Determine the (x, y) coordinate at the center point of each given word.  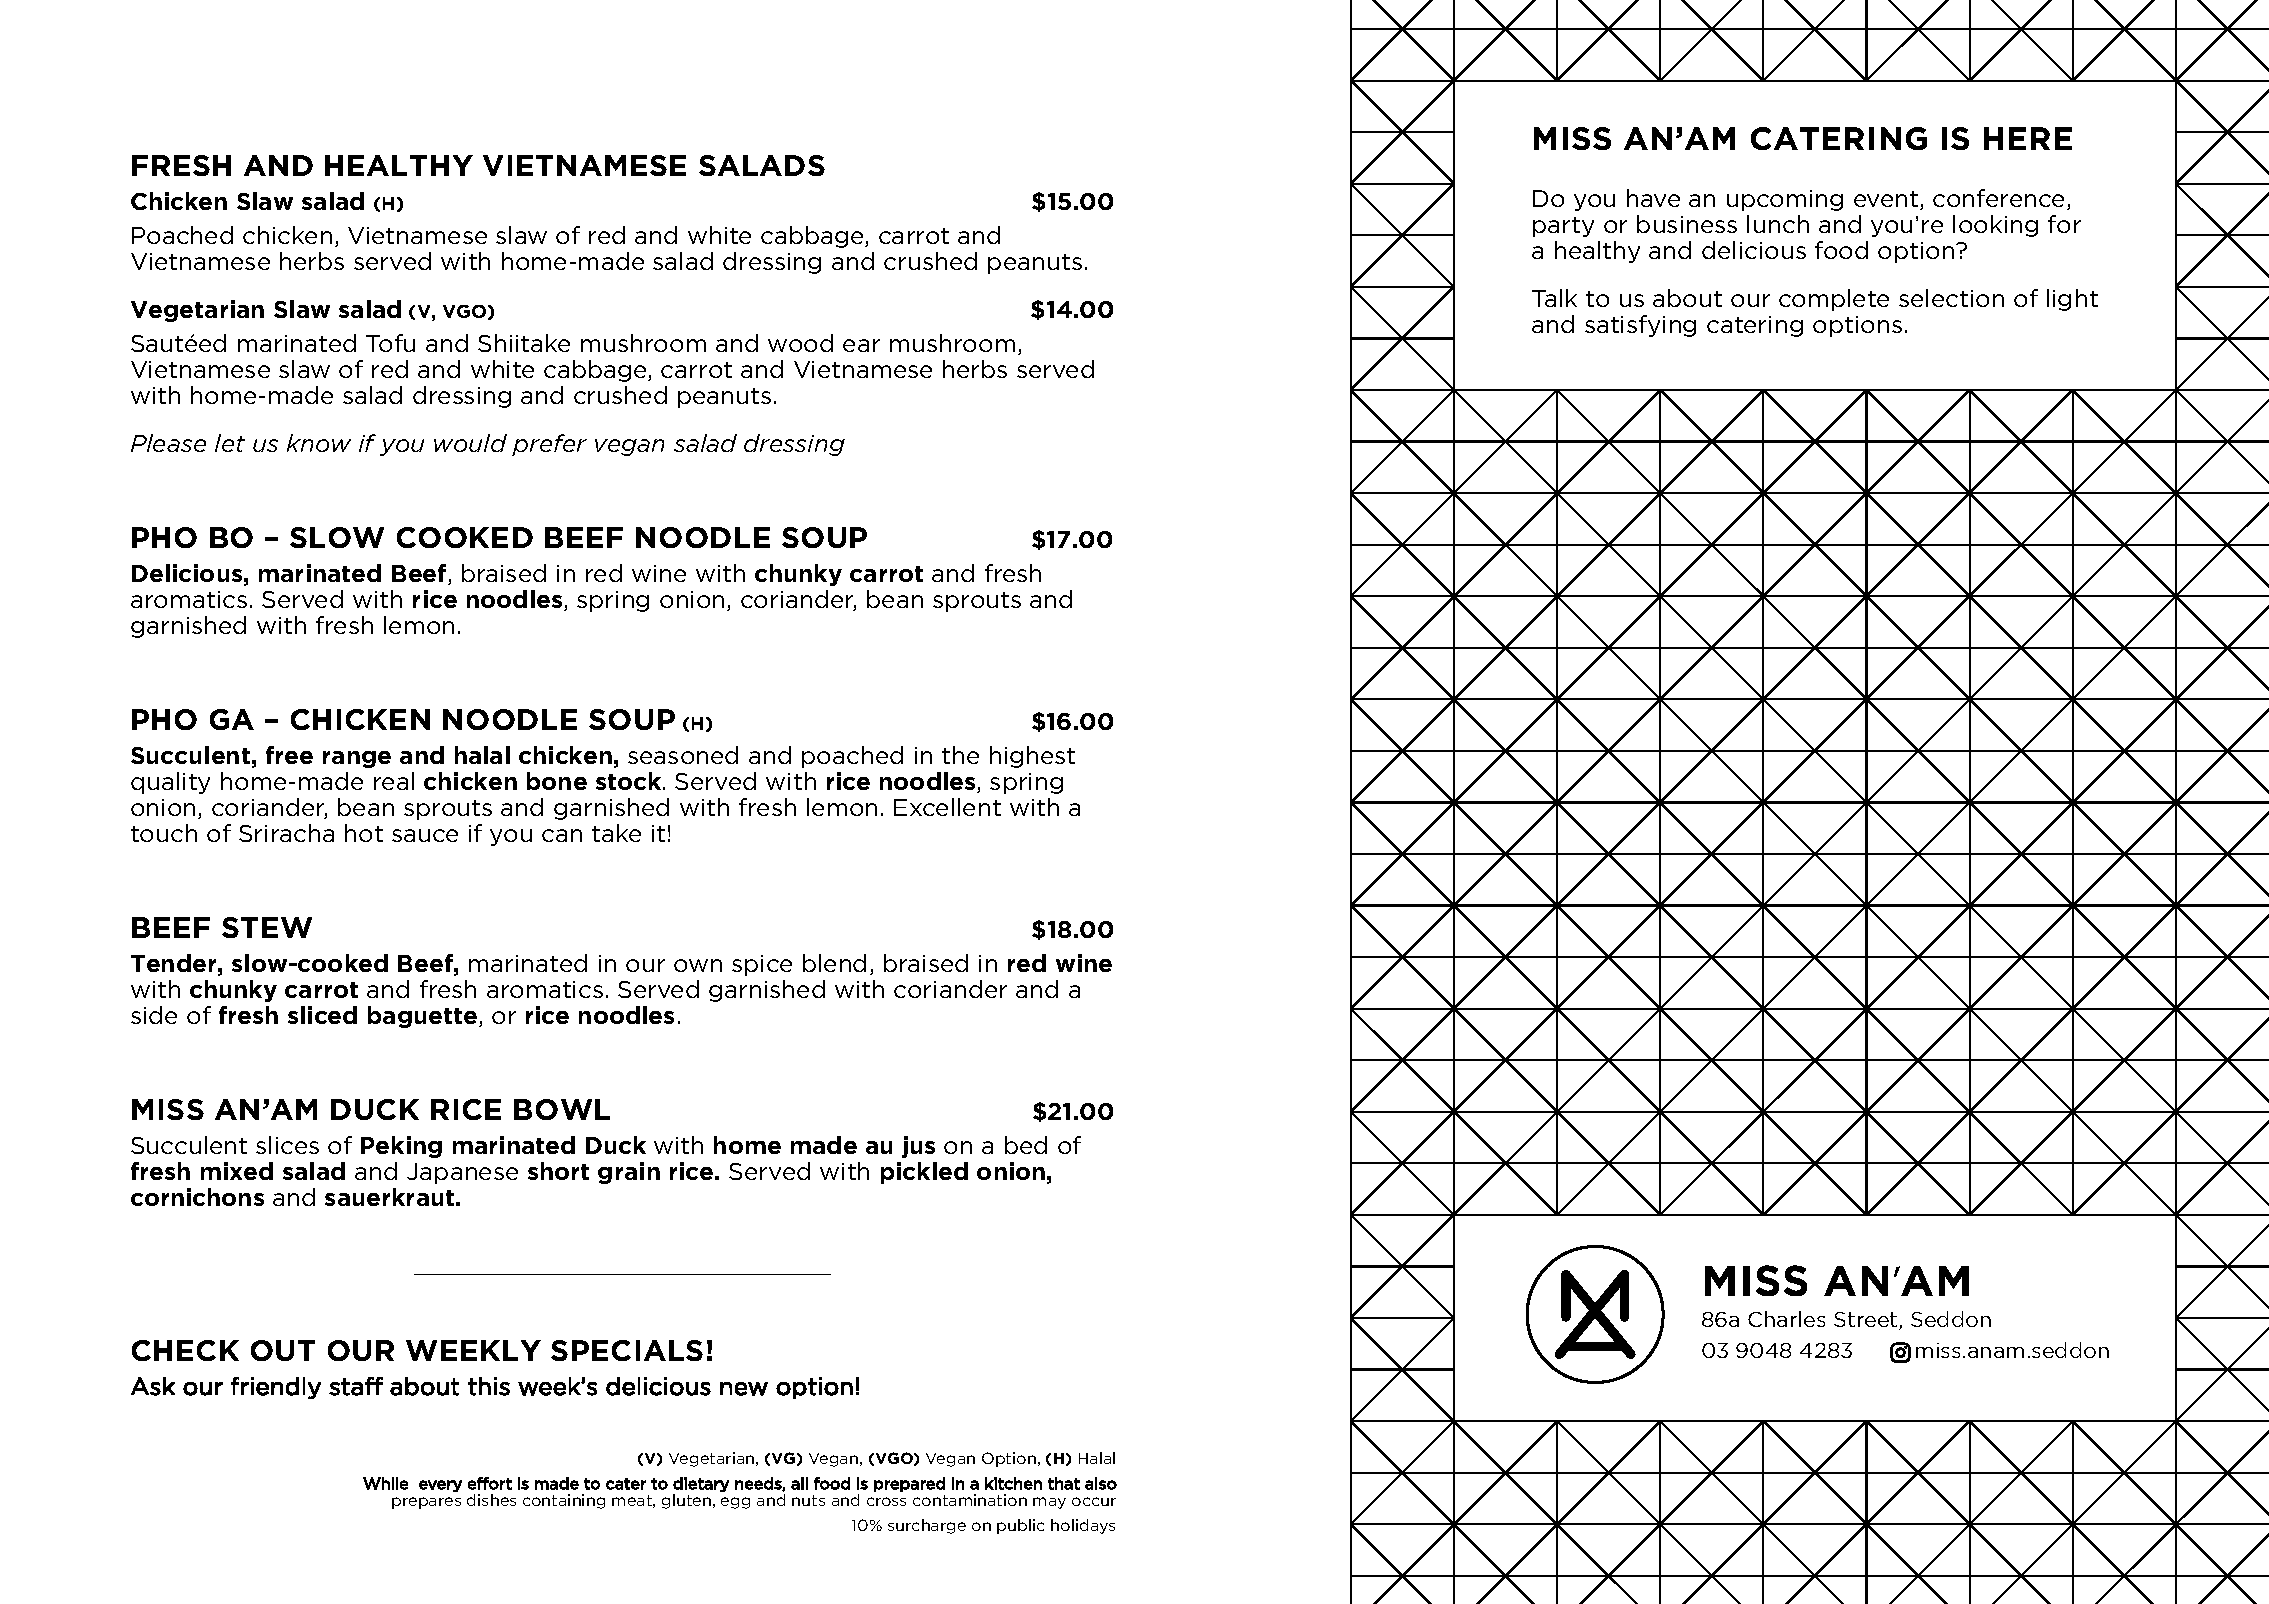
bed (1026, 1145)
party (1563, 227)
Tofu (390, 343)
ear (861, 345)
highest (1032, 757)
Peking (401, 1147)
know (319, 443)
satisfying (1640, 326)
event (1887, 200)
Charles (1786, 1319)
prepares (426, 1503)
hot (364, 833)
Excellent (947, 807)
